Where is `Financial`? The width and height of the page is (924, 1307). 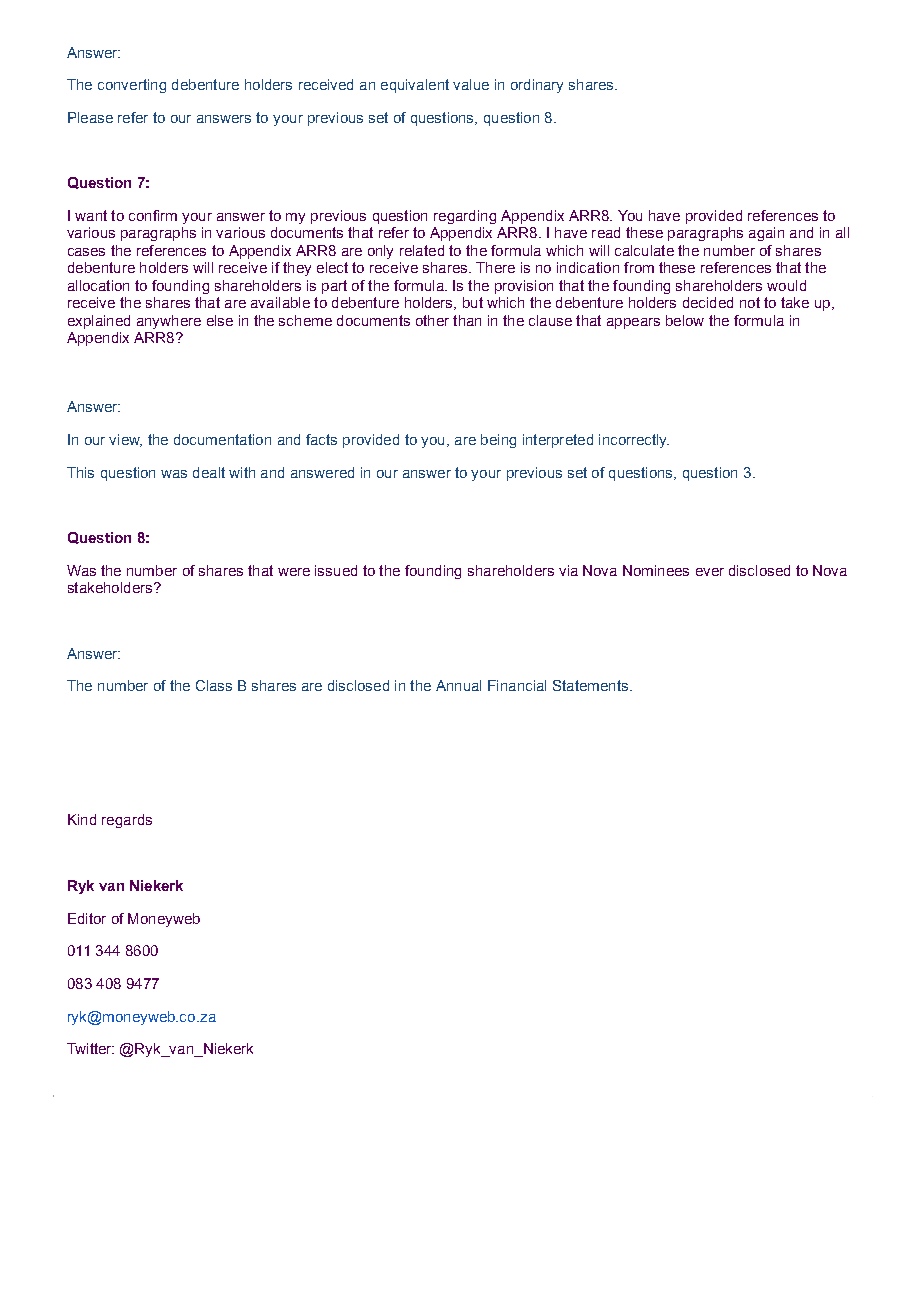 Financial is located at coordinates (517, 685).
